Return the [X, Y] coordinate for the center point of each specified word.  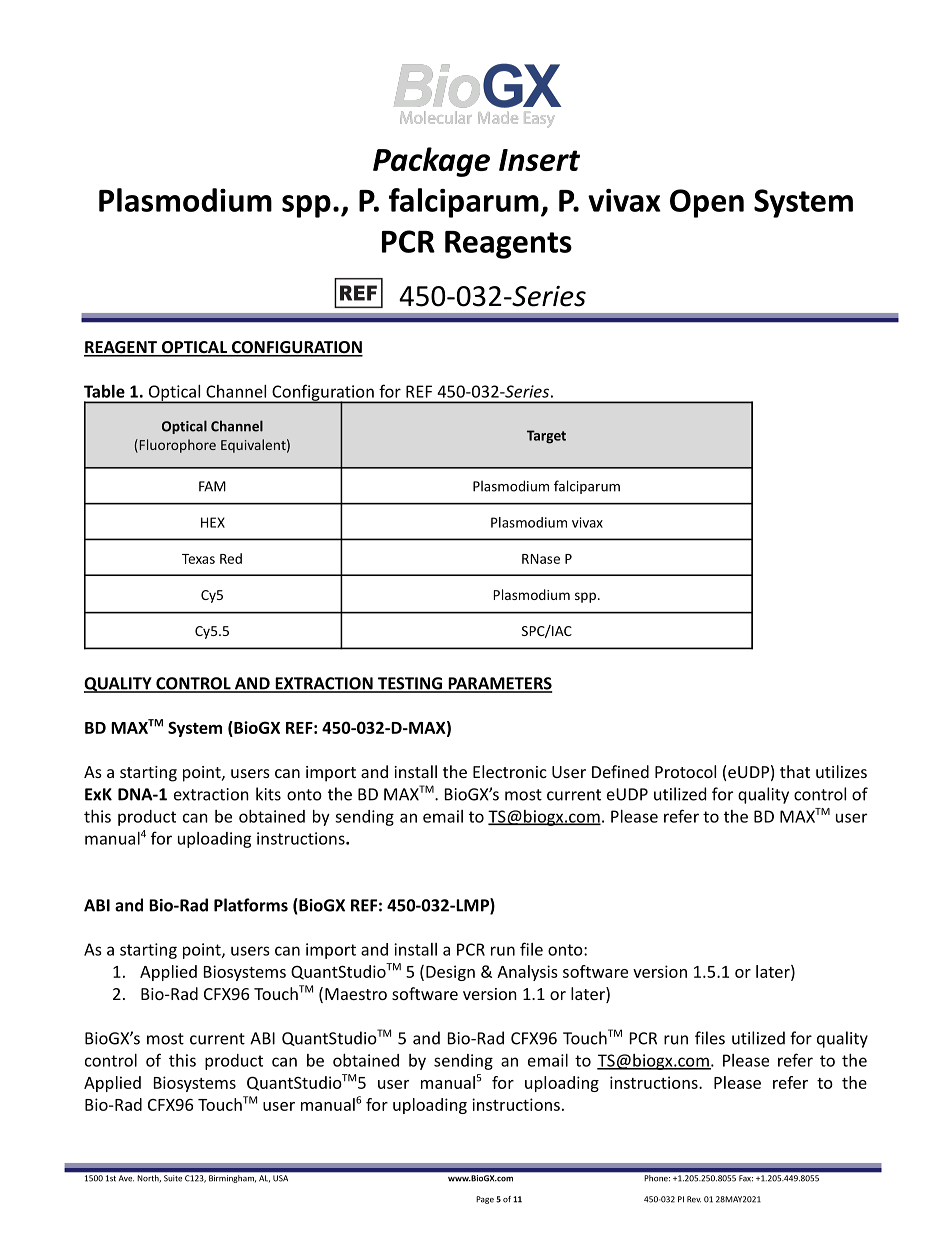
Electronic [510, 771]
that [795, 771]
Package [431, 162]
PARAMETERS [499, 684]
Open [707, 203]
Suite [173, 1178]
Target [546, 437]
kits [268, 794]
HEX [213, 522]
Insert [539, 160]
